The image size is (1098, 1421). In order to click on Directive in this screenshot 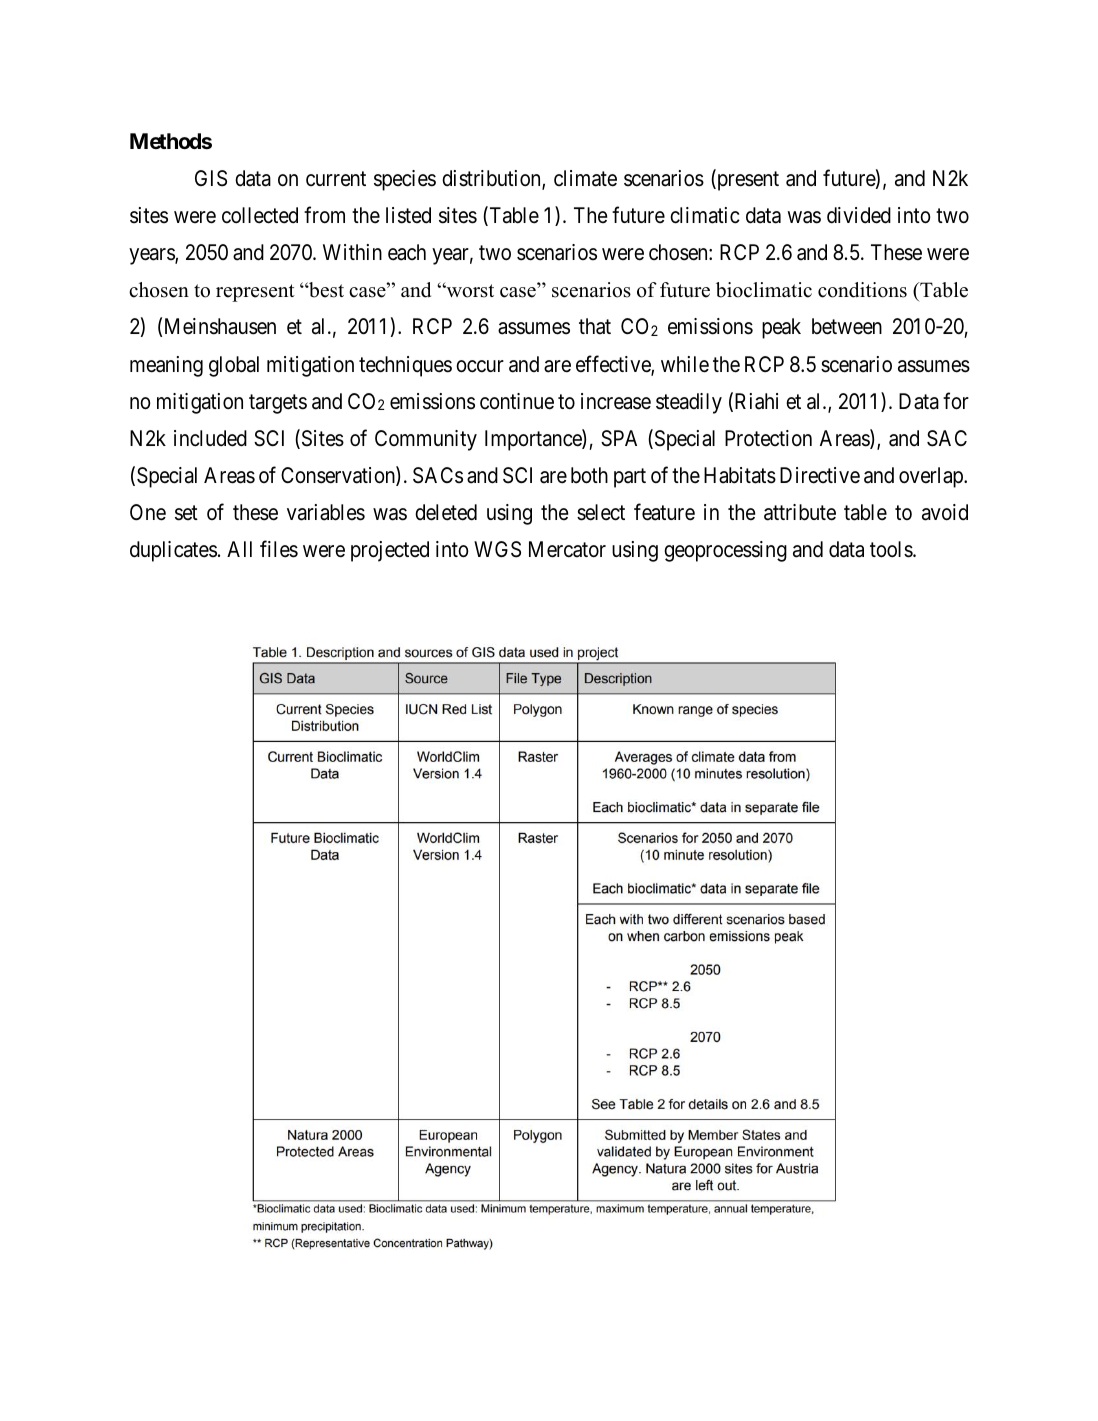, I will do `click(820, 475)`.
